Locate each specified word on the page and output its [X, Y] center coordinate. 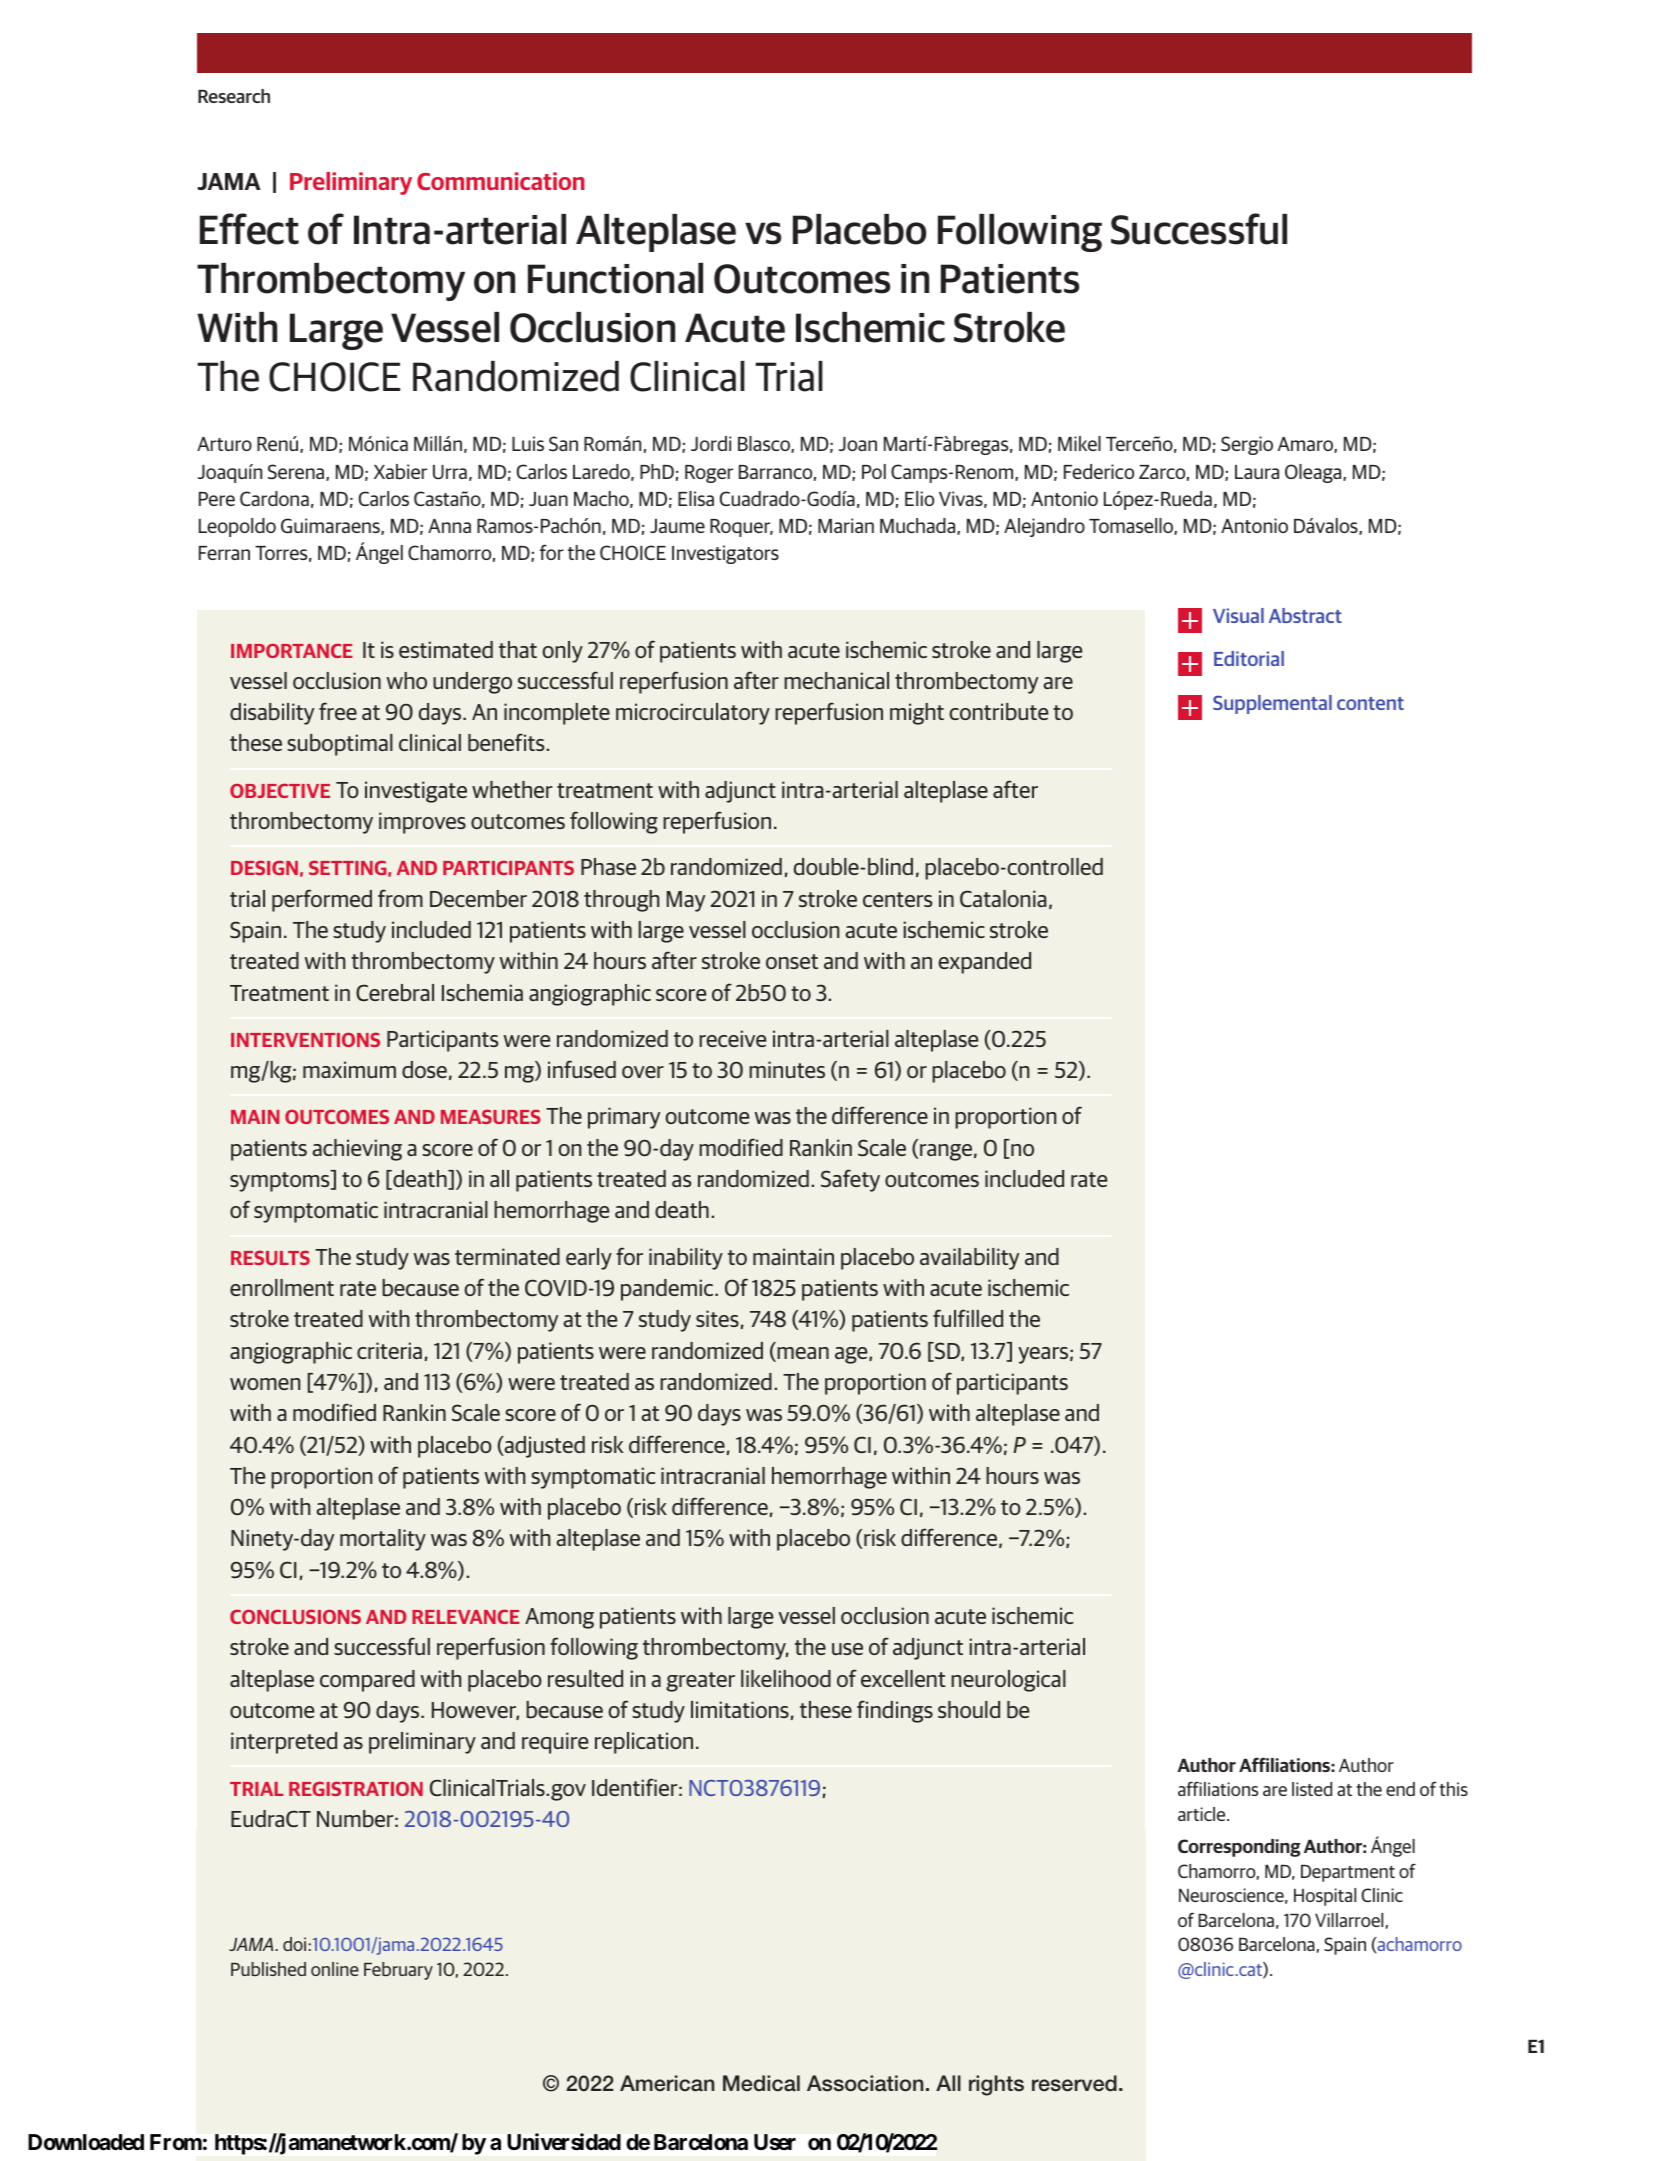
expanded [984, 963]
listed [1312, 1789]
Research [234, 96]
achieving [357, 1150]
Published [268, 1969]
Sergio [1247, 445]
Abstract [1305, 615]
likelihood [786, 1678]
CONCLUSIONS [295, 1616]
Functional [615, 278]
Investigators [725, 554]
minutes [787, 1069]
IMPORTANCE [292, 650]
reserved [1074, 2083]
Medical [761, 2083]
